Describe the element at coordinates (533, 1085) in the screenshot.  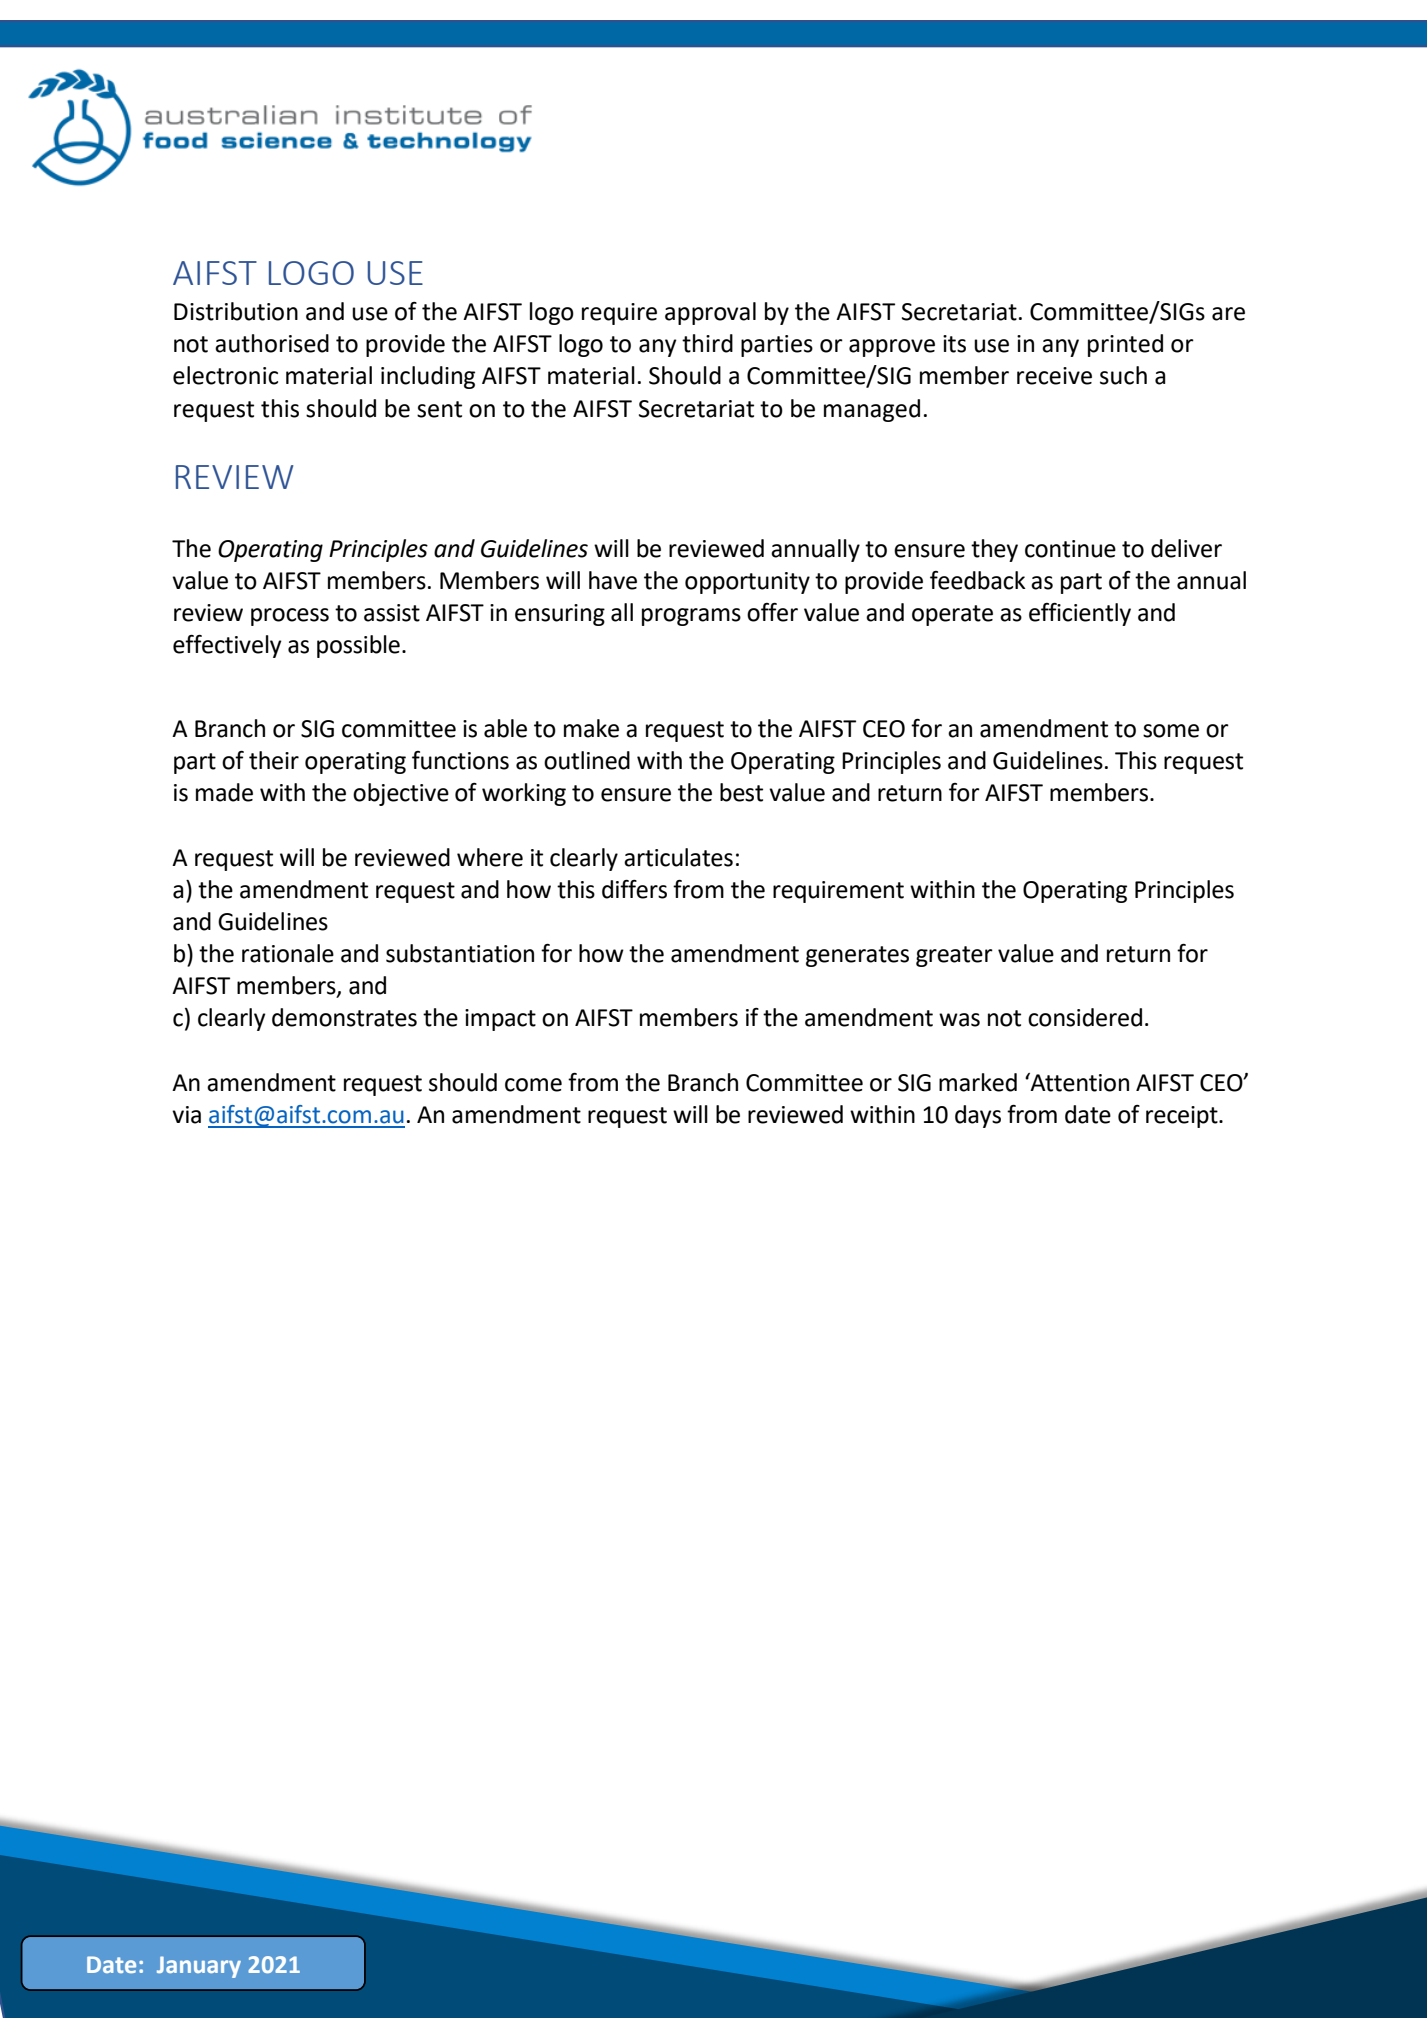
I see `come` at that location.
